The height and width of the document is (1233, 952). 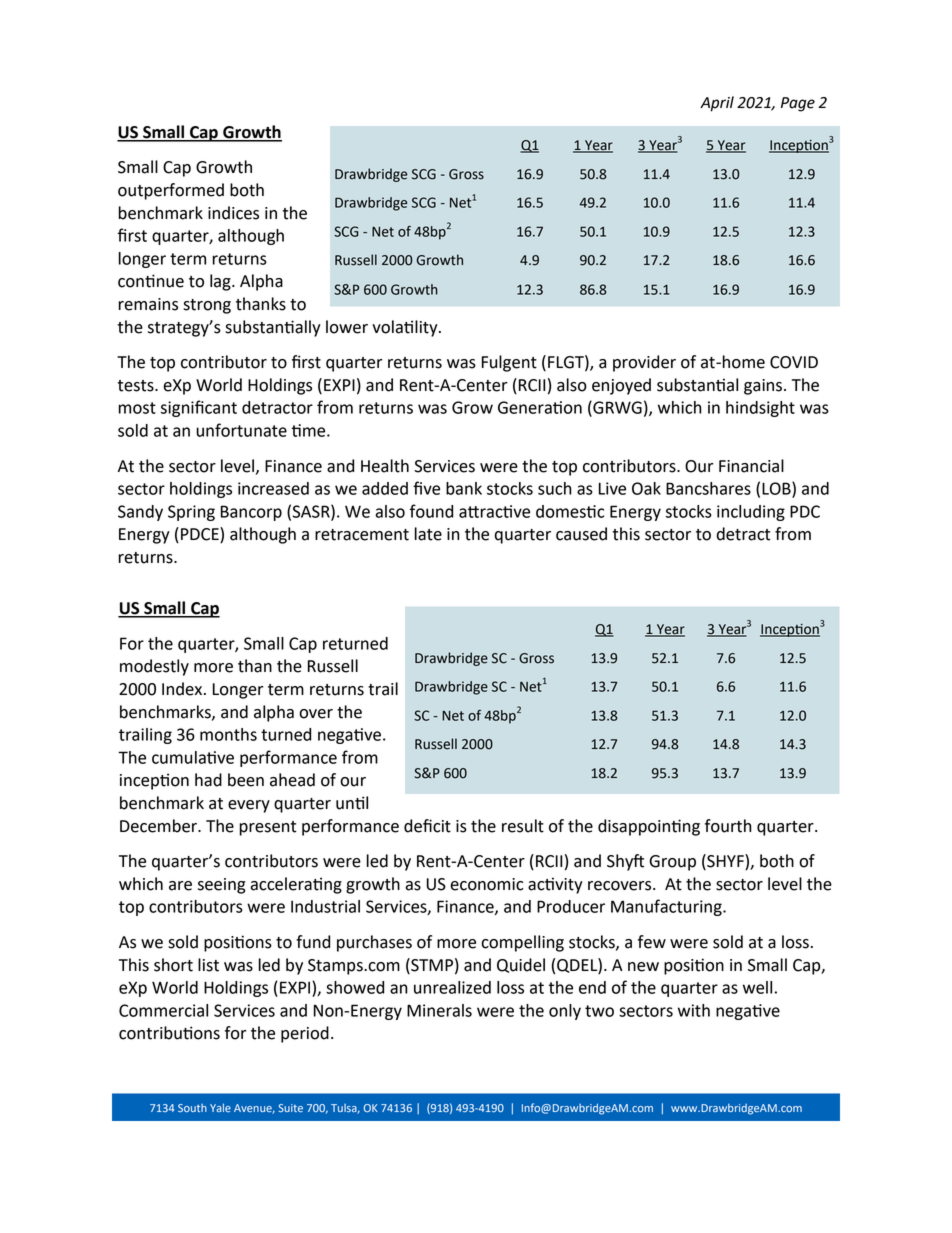 I want to click on including, so click(x=751, y=513).
